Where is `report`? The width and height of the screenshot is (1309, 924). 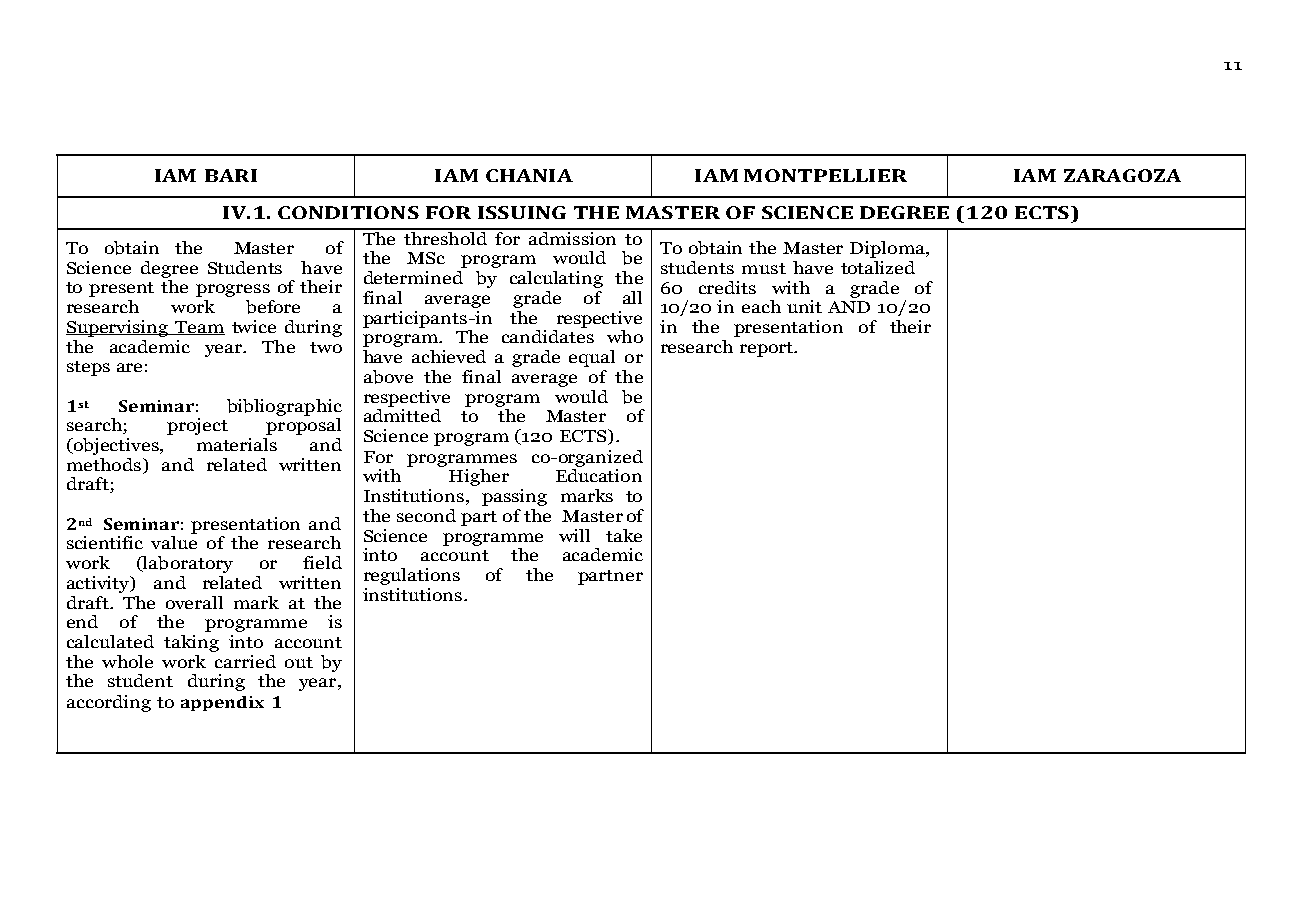
report is located at coordinates (768, 349).
